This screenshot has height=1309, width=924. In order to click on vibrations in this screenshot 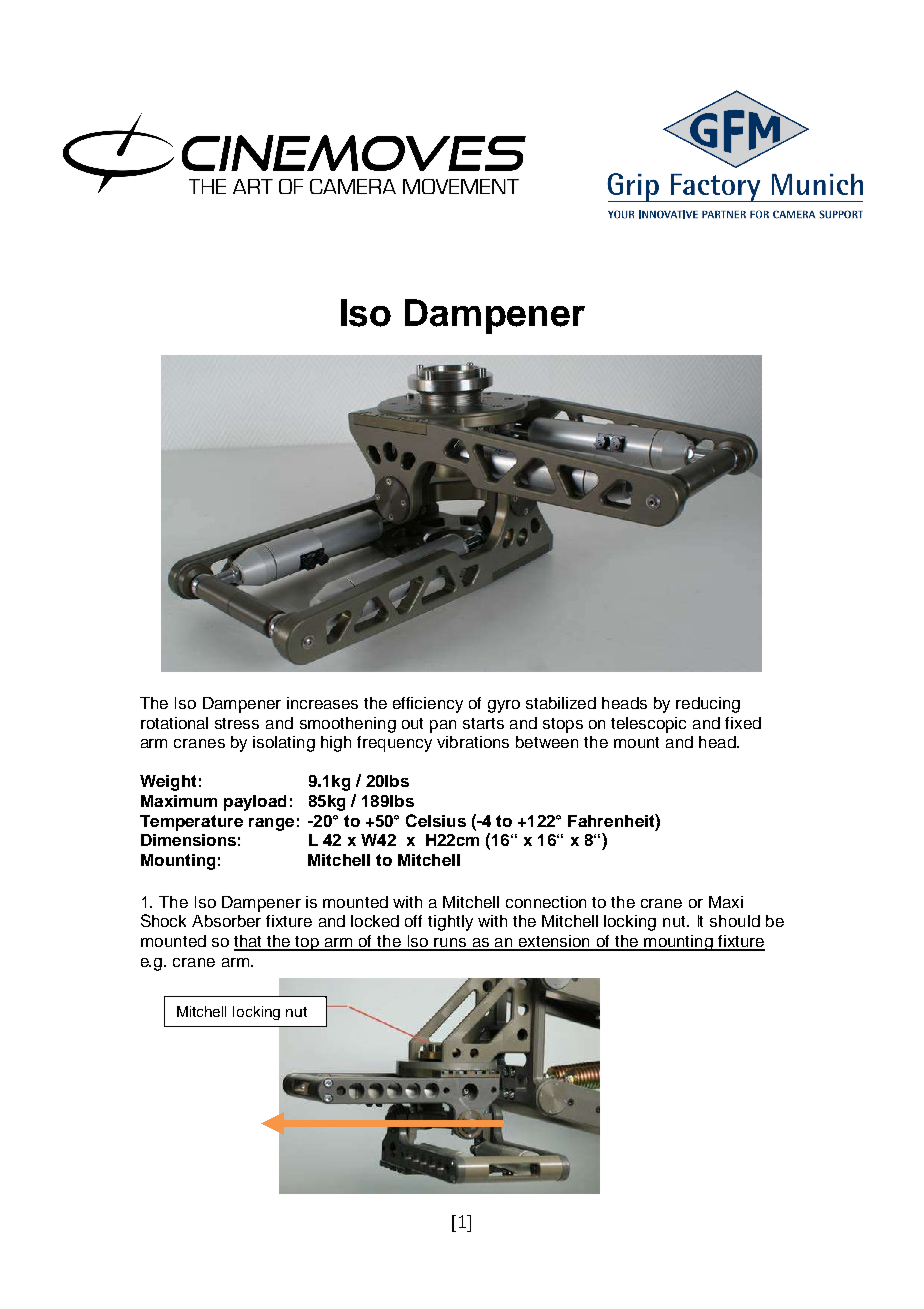, I will do `click(473, 742)`.
